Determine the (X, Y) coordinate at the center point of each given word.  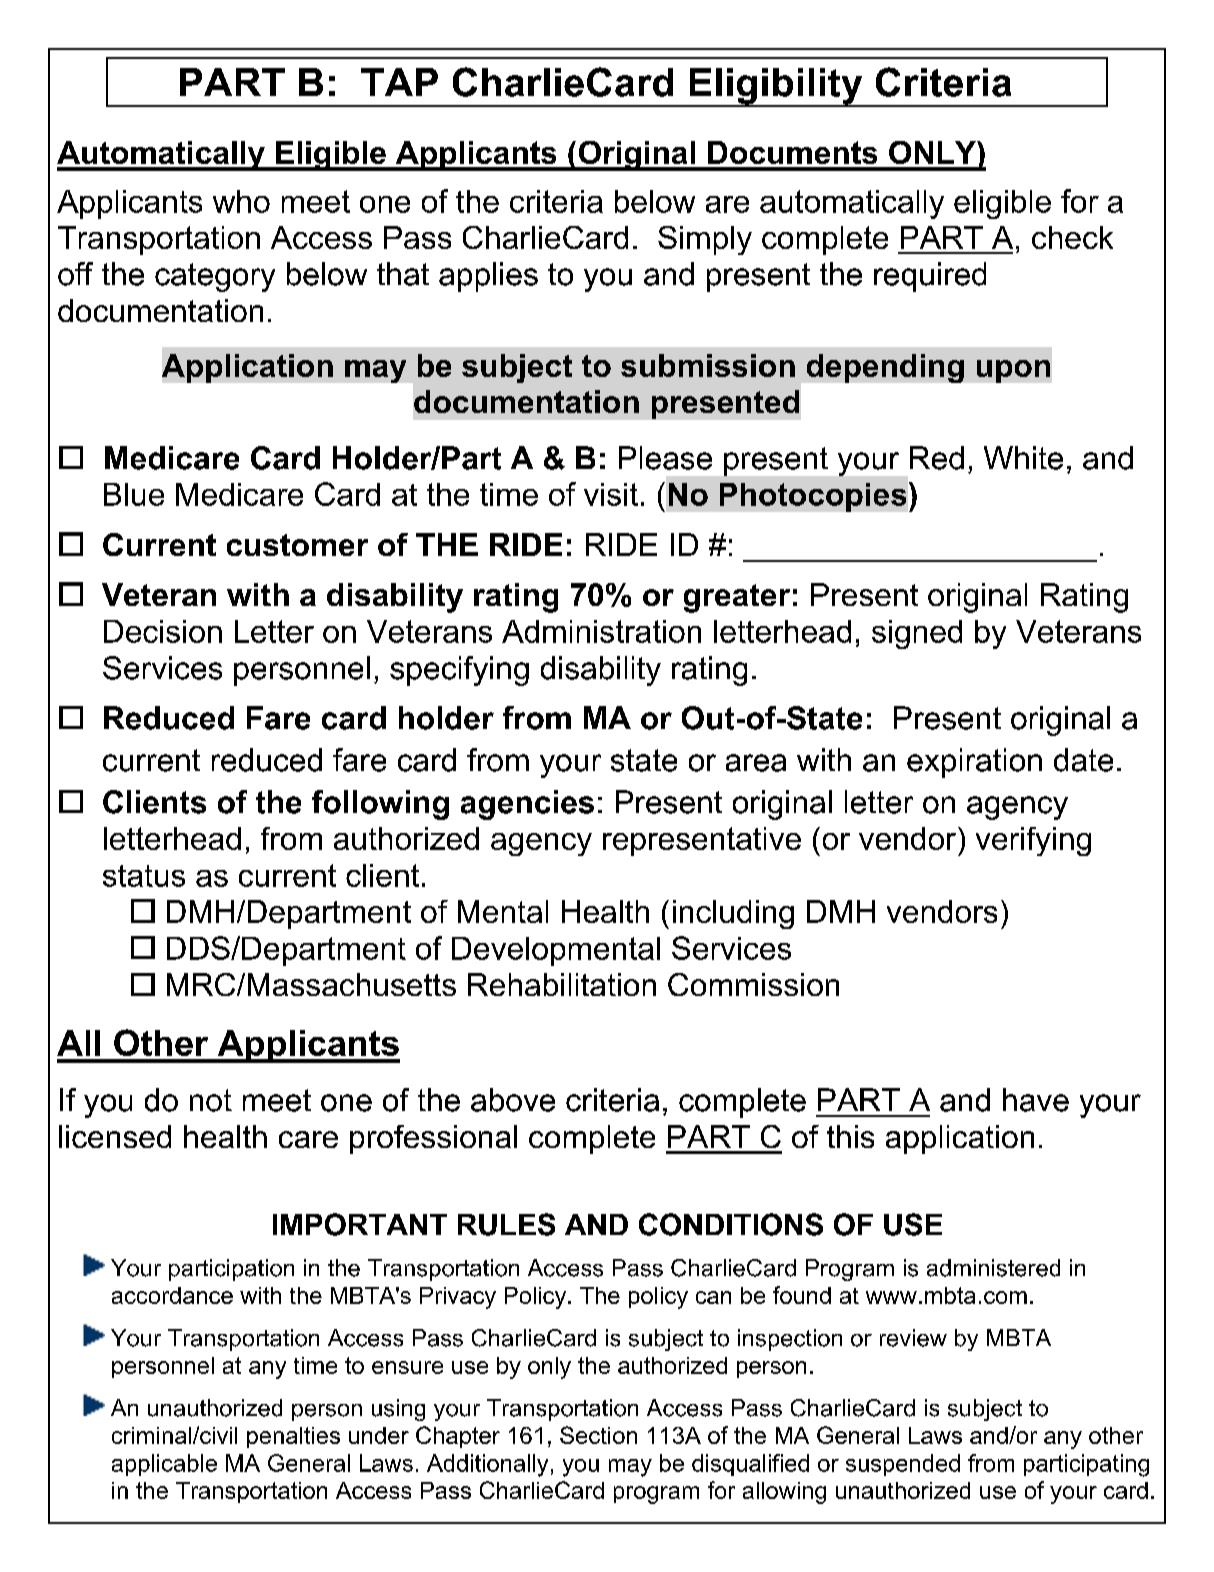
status (144, 876)
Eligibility (776, 87)
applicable (164, 1465)
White (1023, 458)
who (241, 201)
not (211, 1100)
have (1036, 1100)
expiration (974, 763)
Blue (134, 494)
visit (611, 494)
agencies (527, 805)
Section (598, 1435)
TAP (399, 82)
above (513, 1100)
